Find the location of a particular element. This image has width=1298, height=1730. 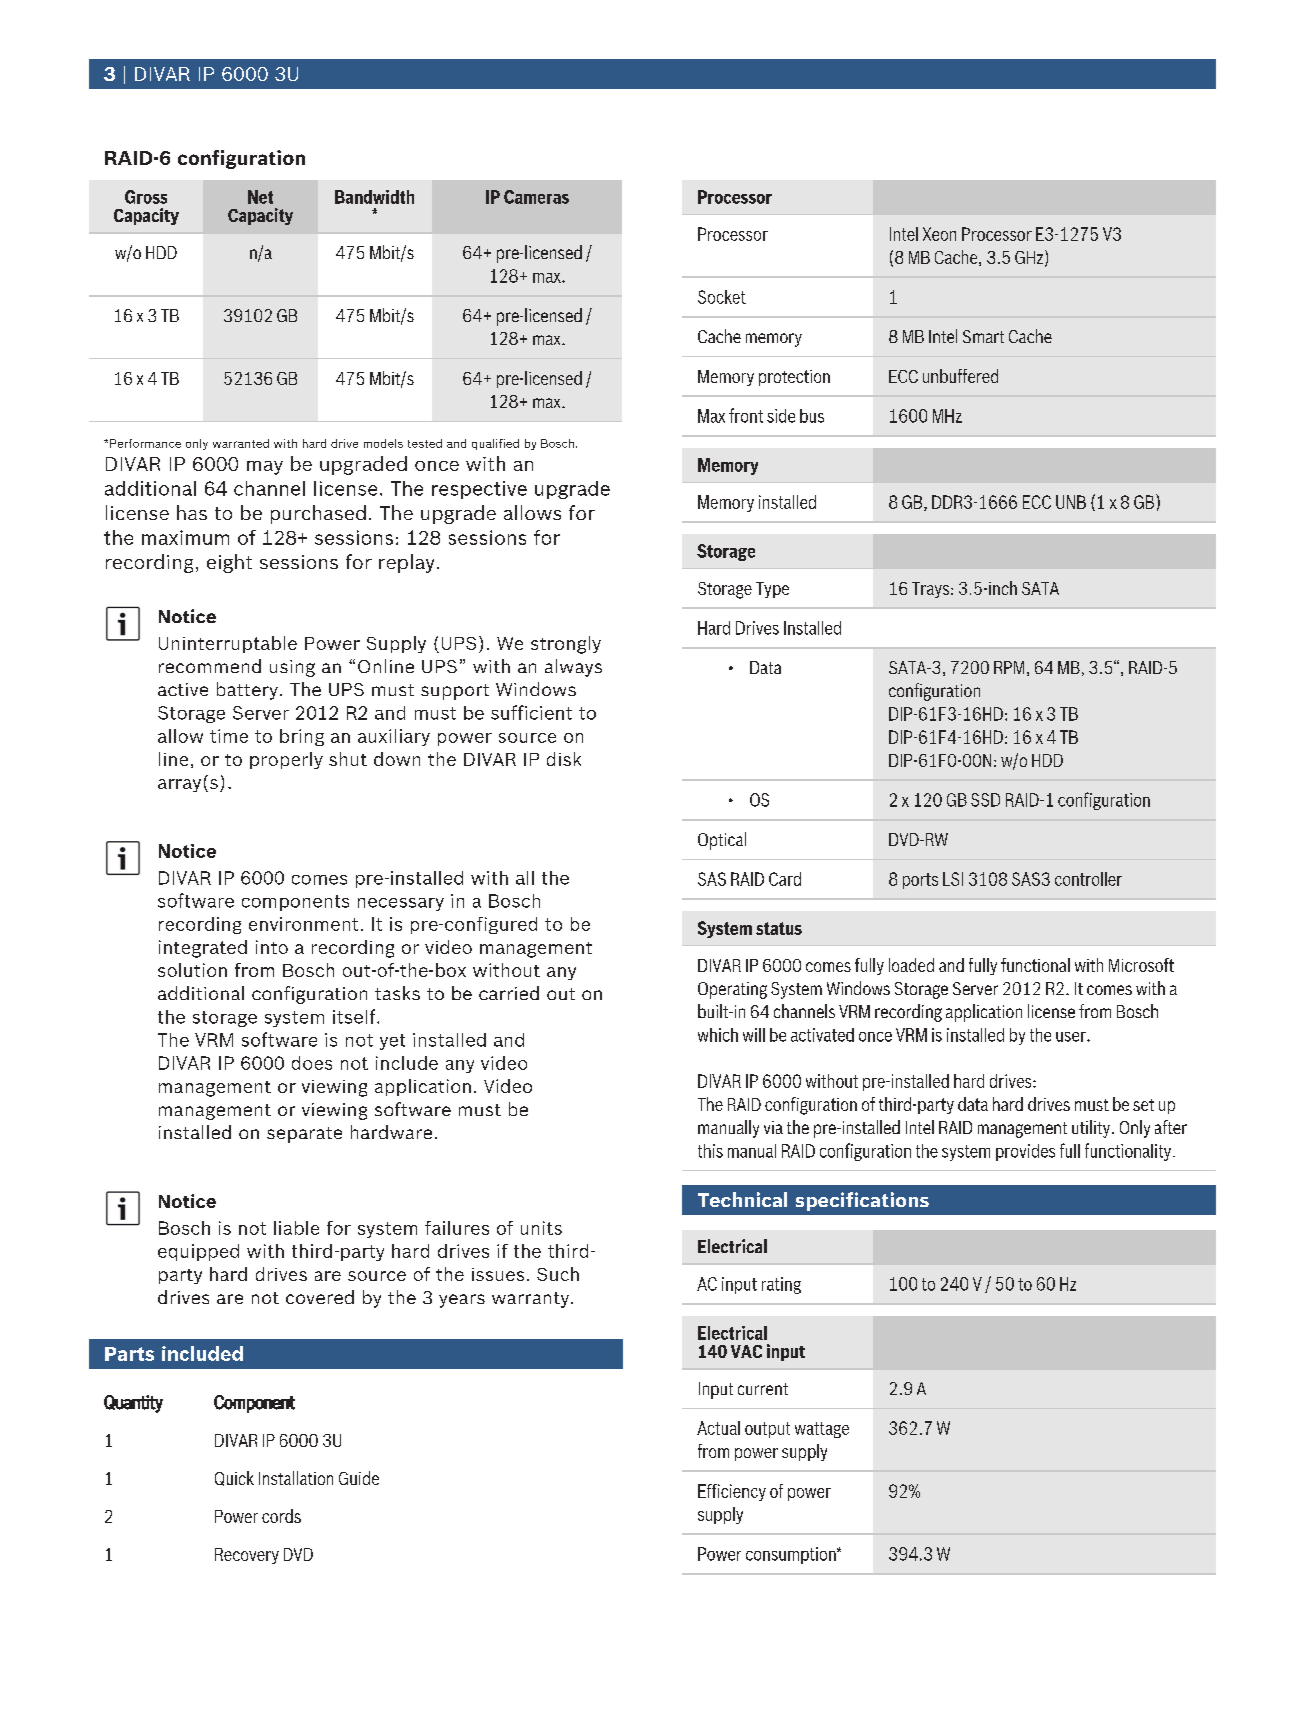

always is located at coordinates (573, 668).
